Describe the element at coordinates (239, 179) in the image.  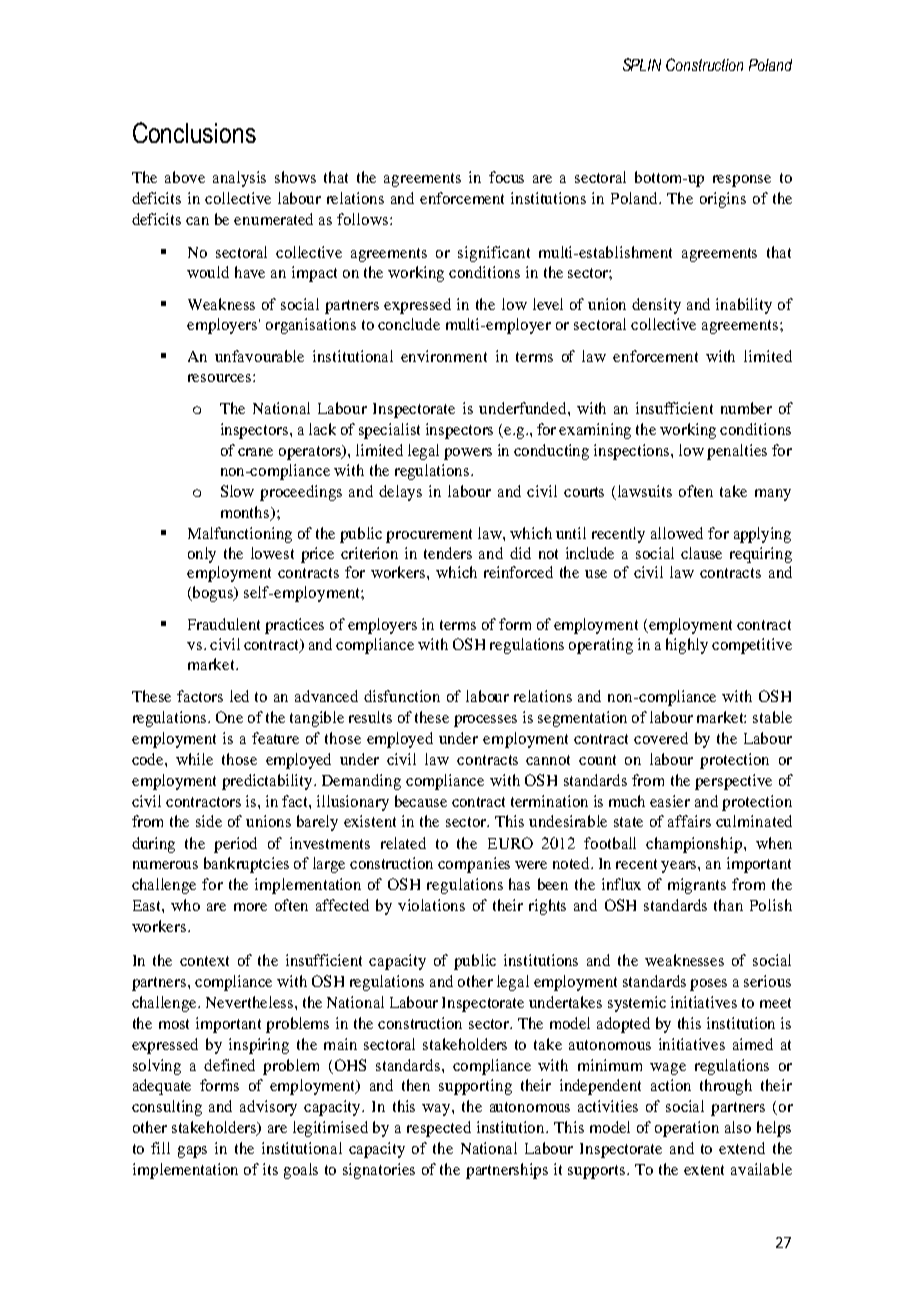
I see `analysis` at that location.
